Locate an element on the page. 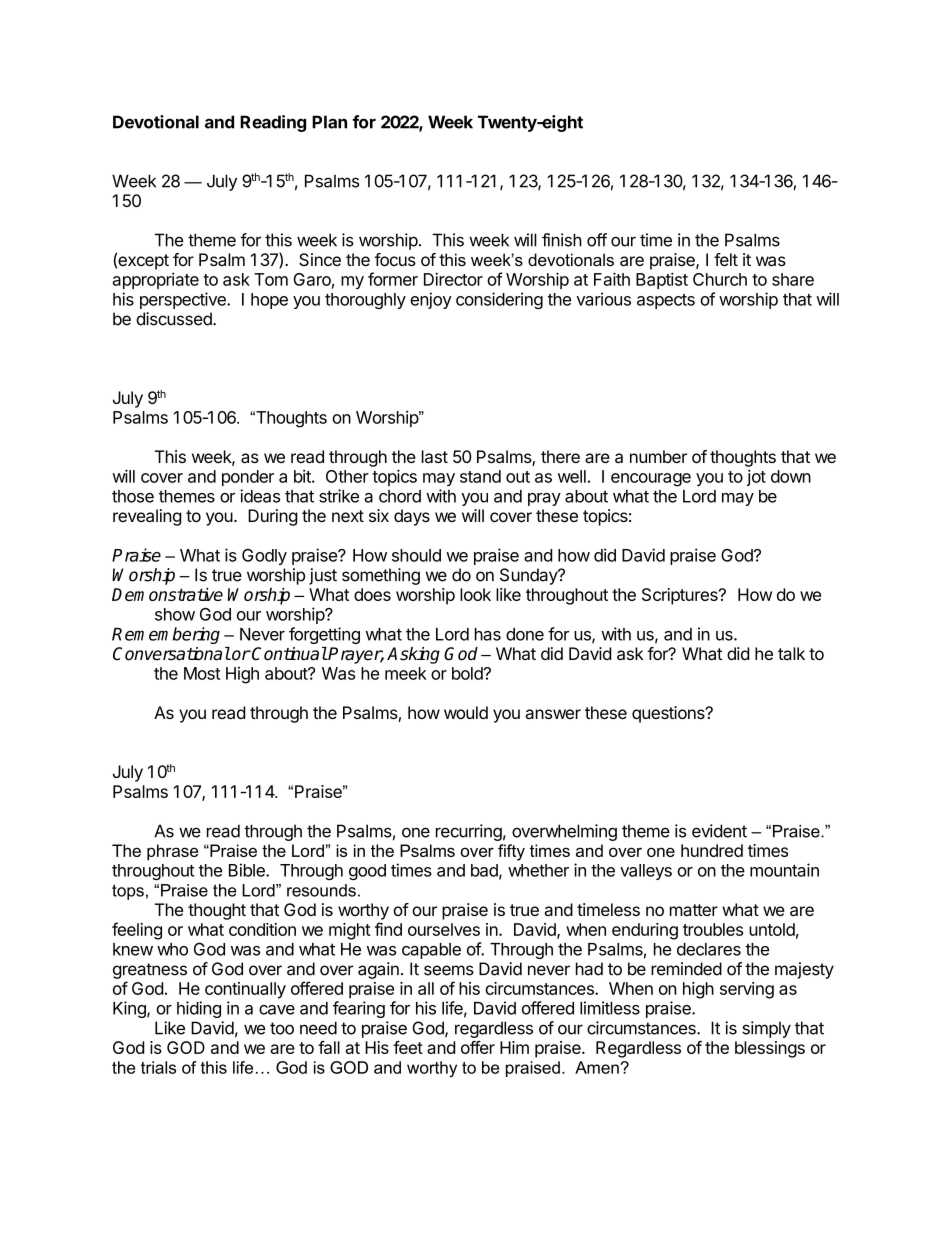  fifty is located at coordinates (511, 852).
